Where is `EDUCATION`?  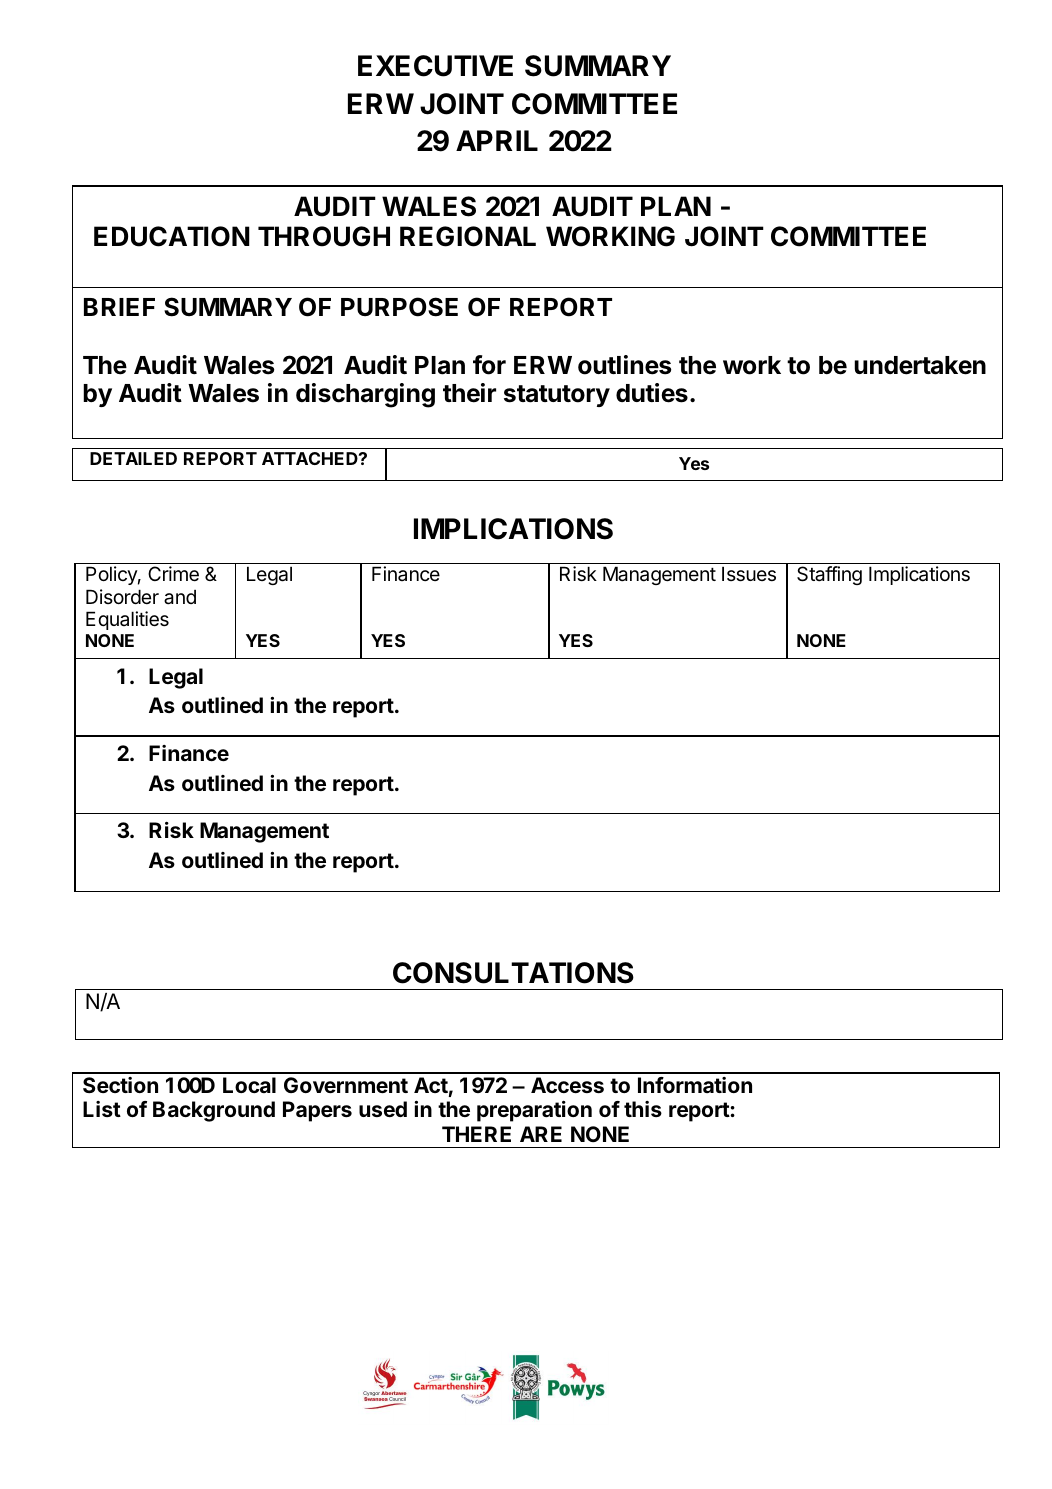
EDUCATION is located at coordinates (172, 236).
